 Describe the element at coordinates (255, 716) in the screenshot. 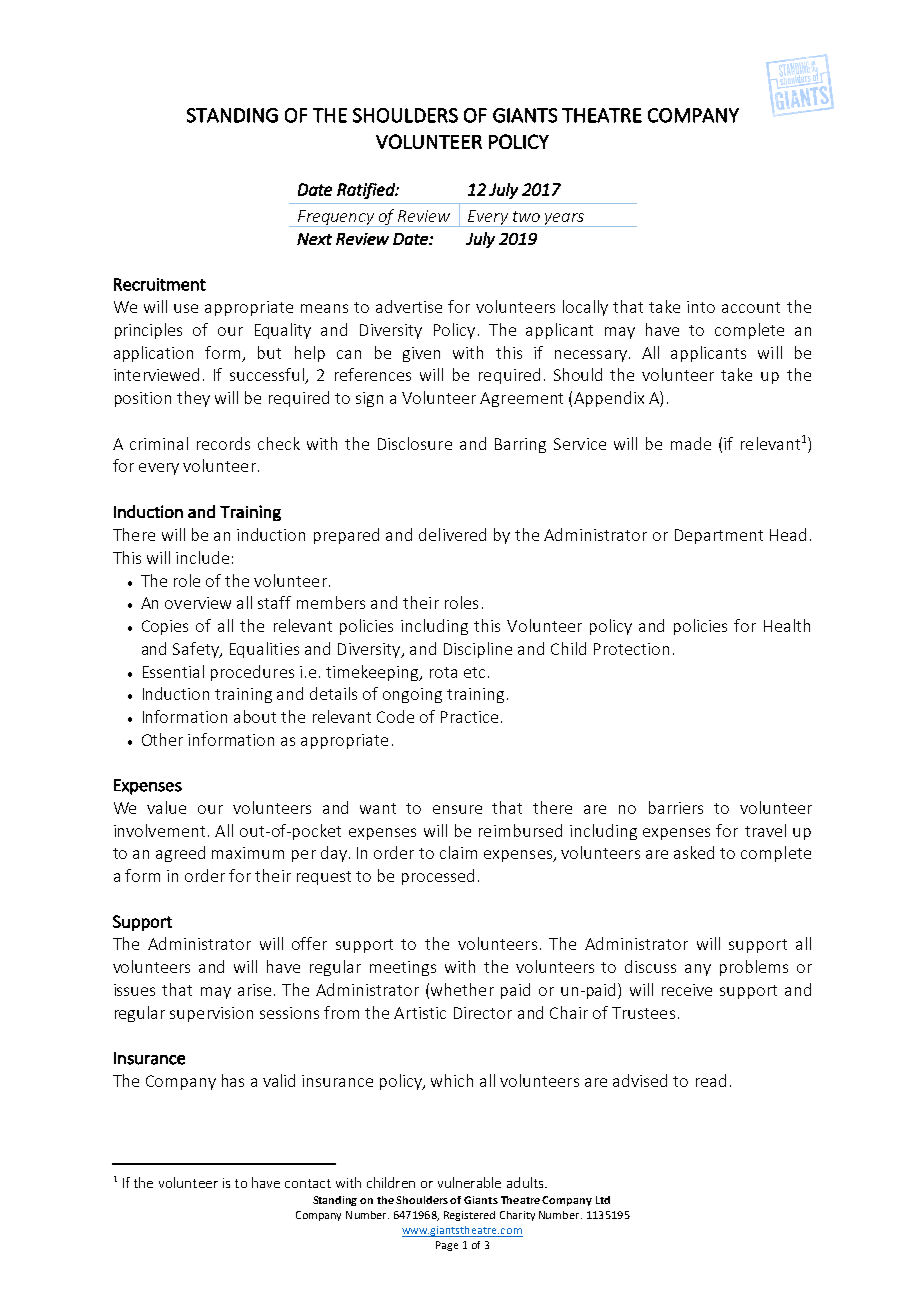

I see `about` at that location.
